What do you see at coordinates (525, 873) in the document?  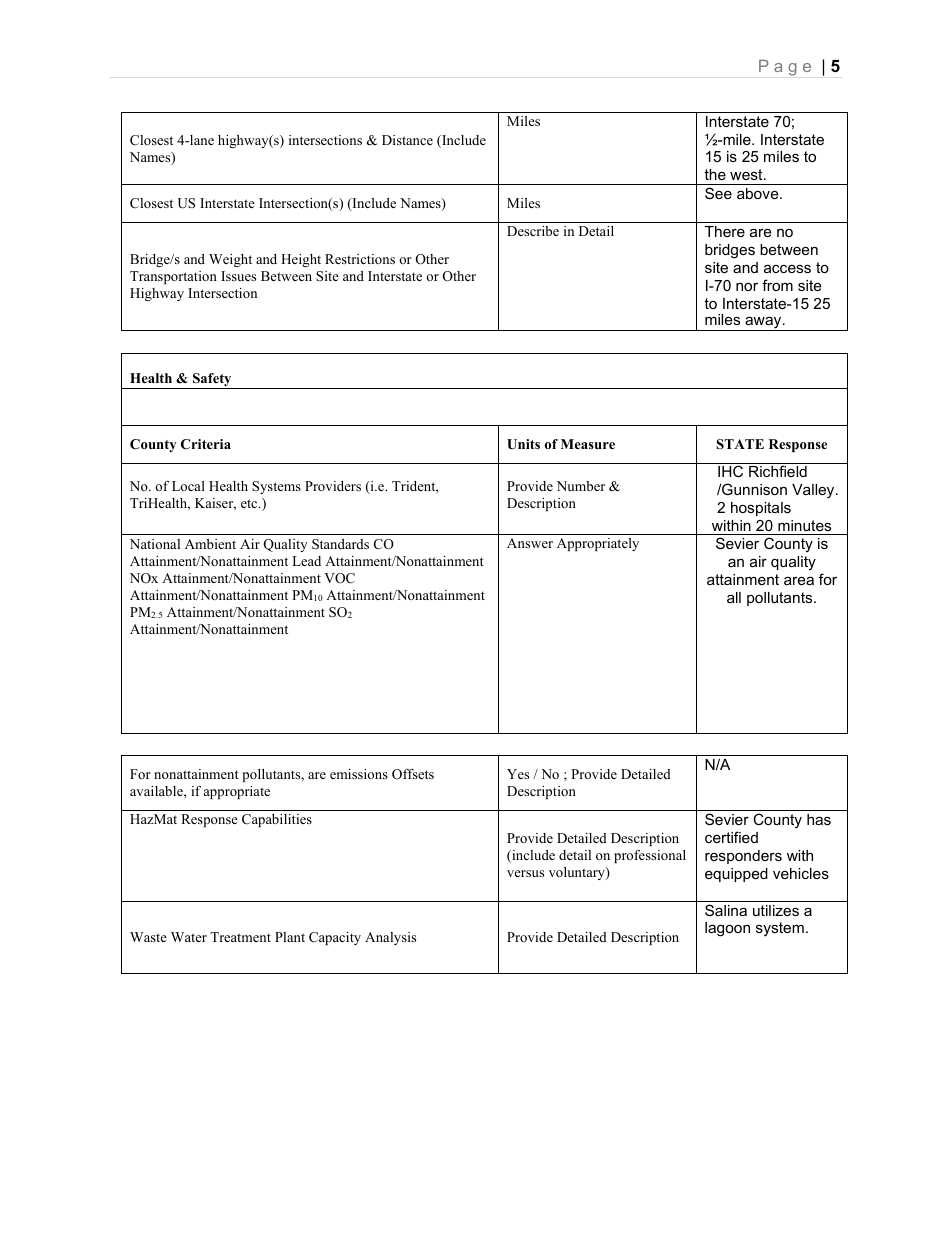 I see `versus` at bounding box center [525, 873].
